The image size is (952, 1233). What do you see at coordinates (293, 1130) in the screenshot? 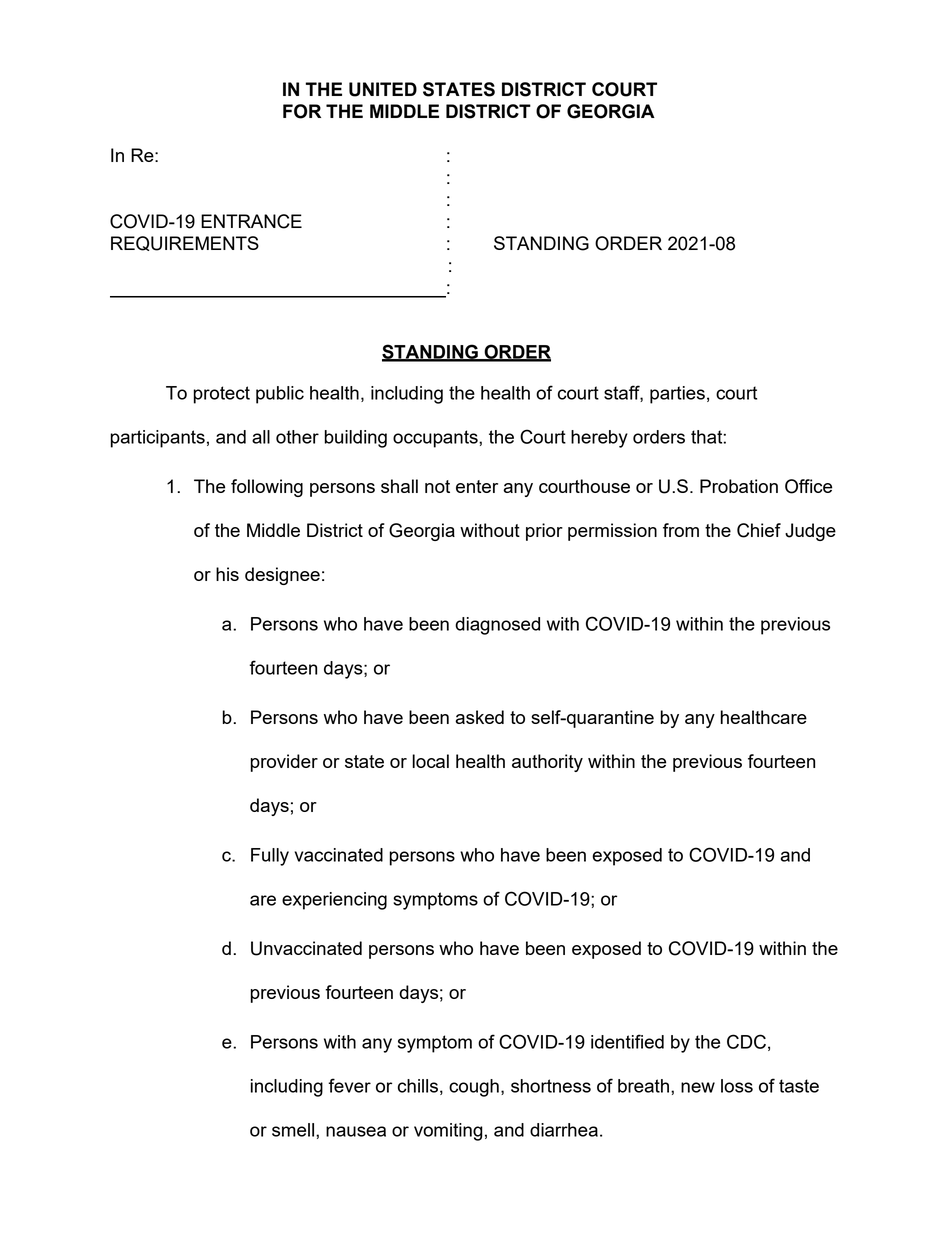
I see `smell` at bounding box center [293, 1130].
